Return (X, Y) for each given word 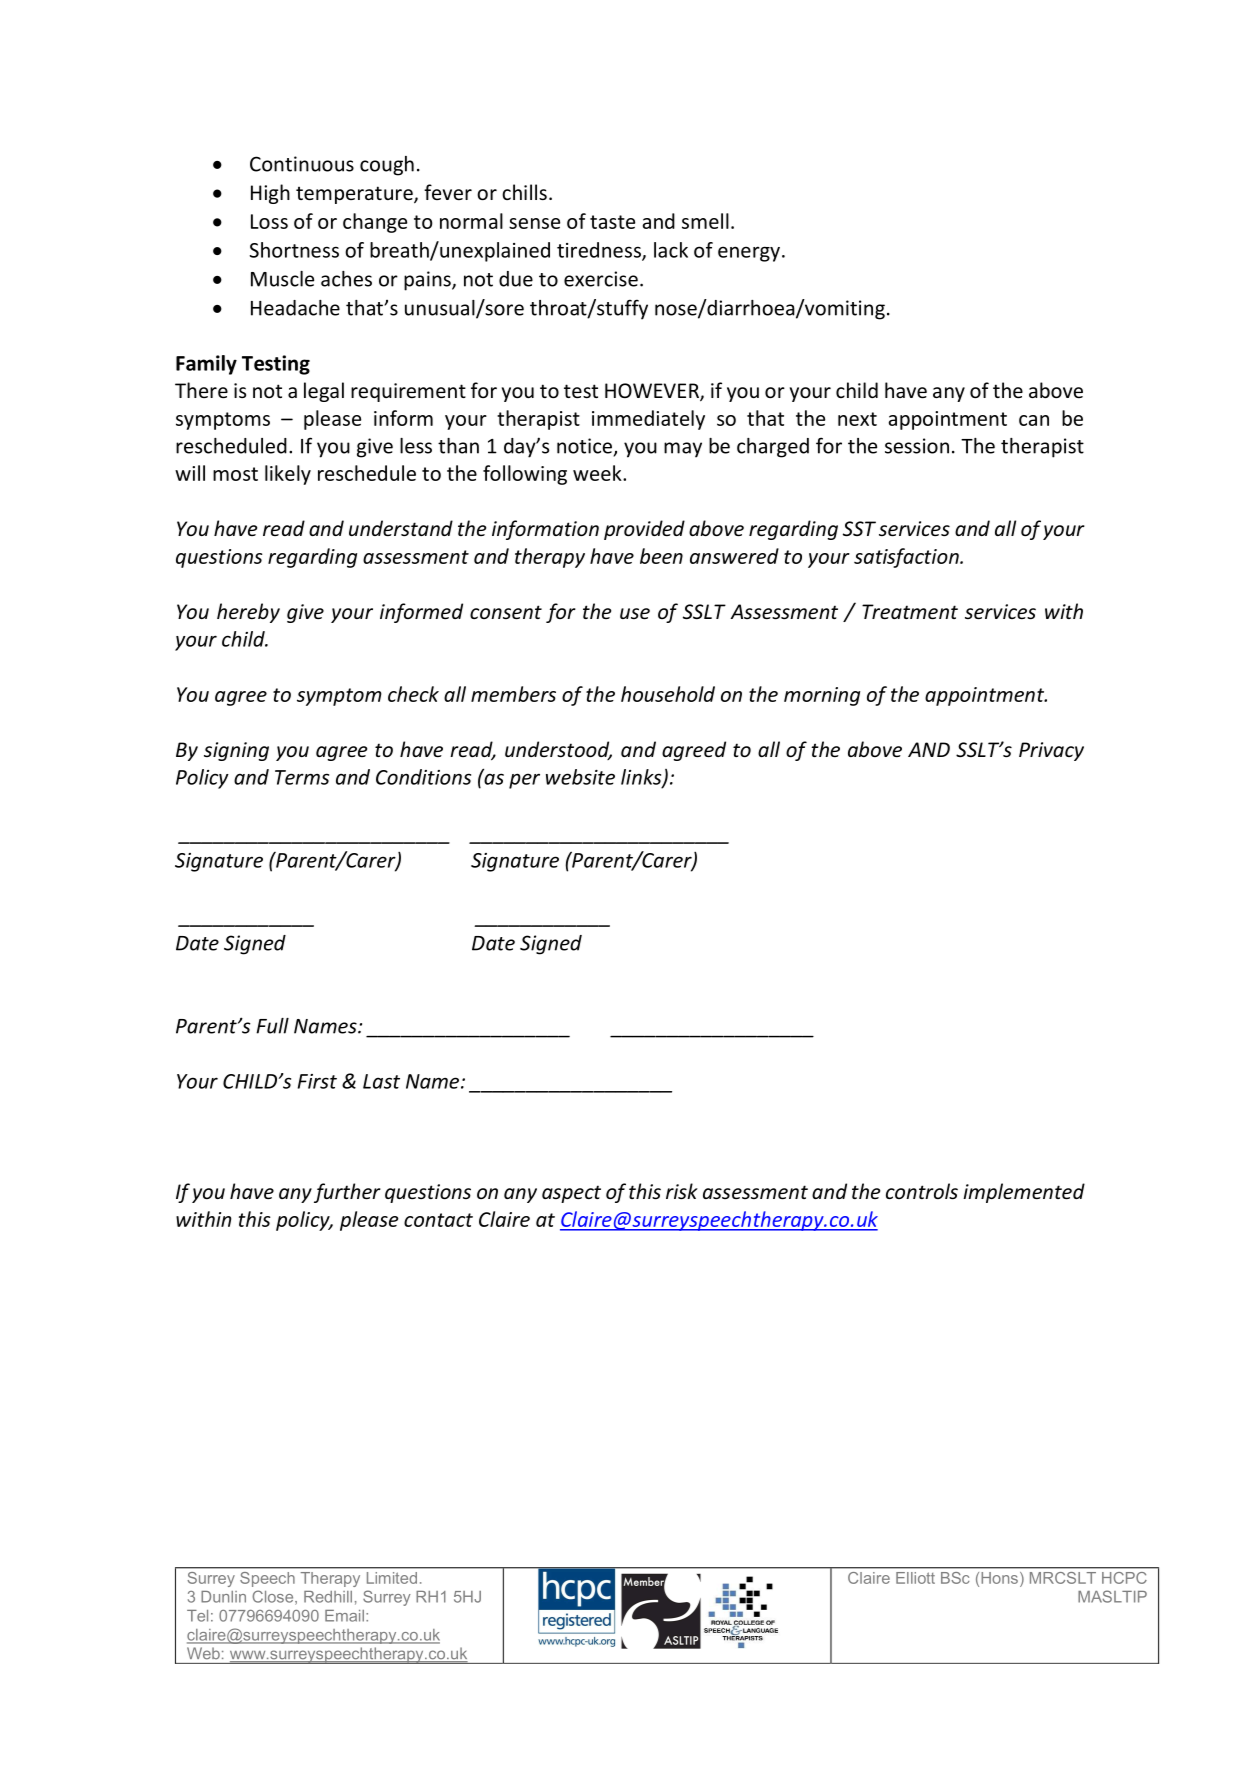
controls (922, 1191)
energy (749, 254)
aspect (571, 1194)
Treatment (910, 611)
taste (612, 222)
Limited (392, 1578)
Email (346, 1616)
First (317, 1081)
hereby (248, 613)
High (270, 194)
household (668, 694)
